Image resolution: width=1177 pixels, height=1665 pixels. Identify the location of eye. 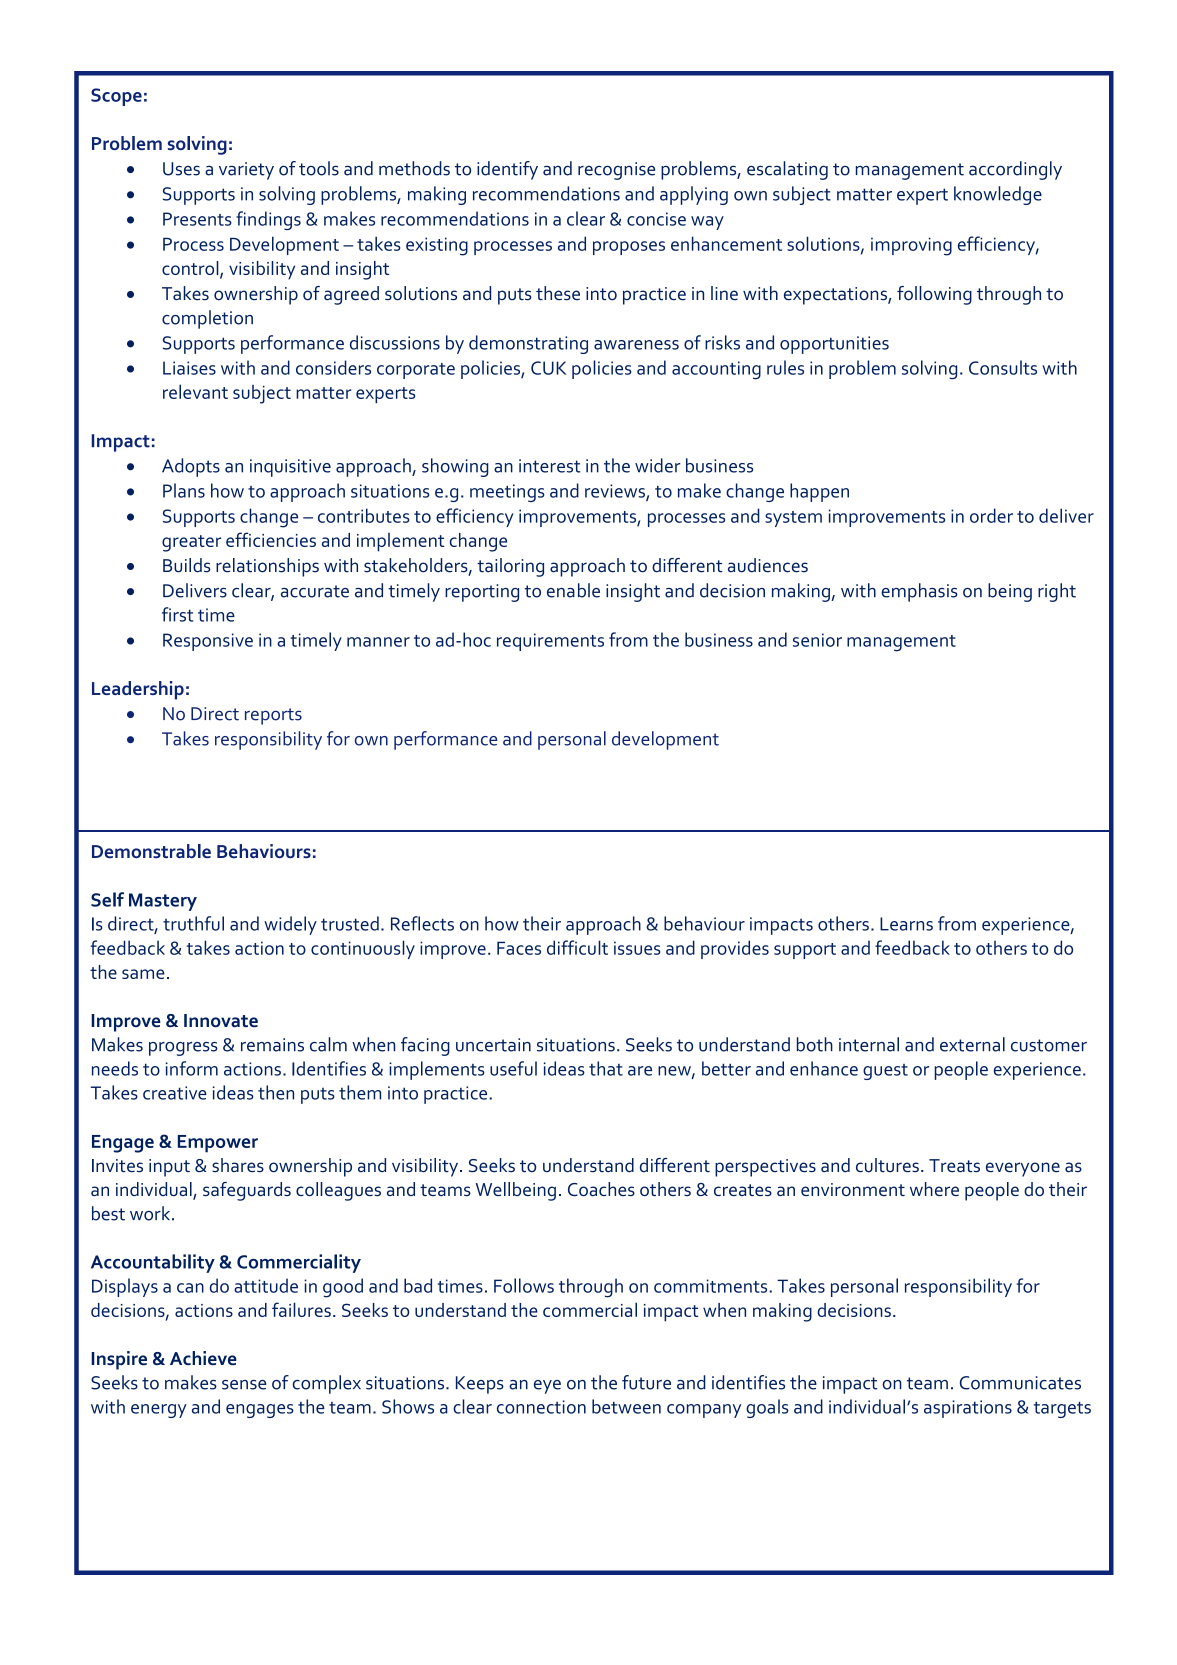
(547, 1387).
